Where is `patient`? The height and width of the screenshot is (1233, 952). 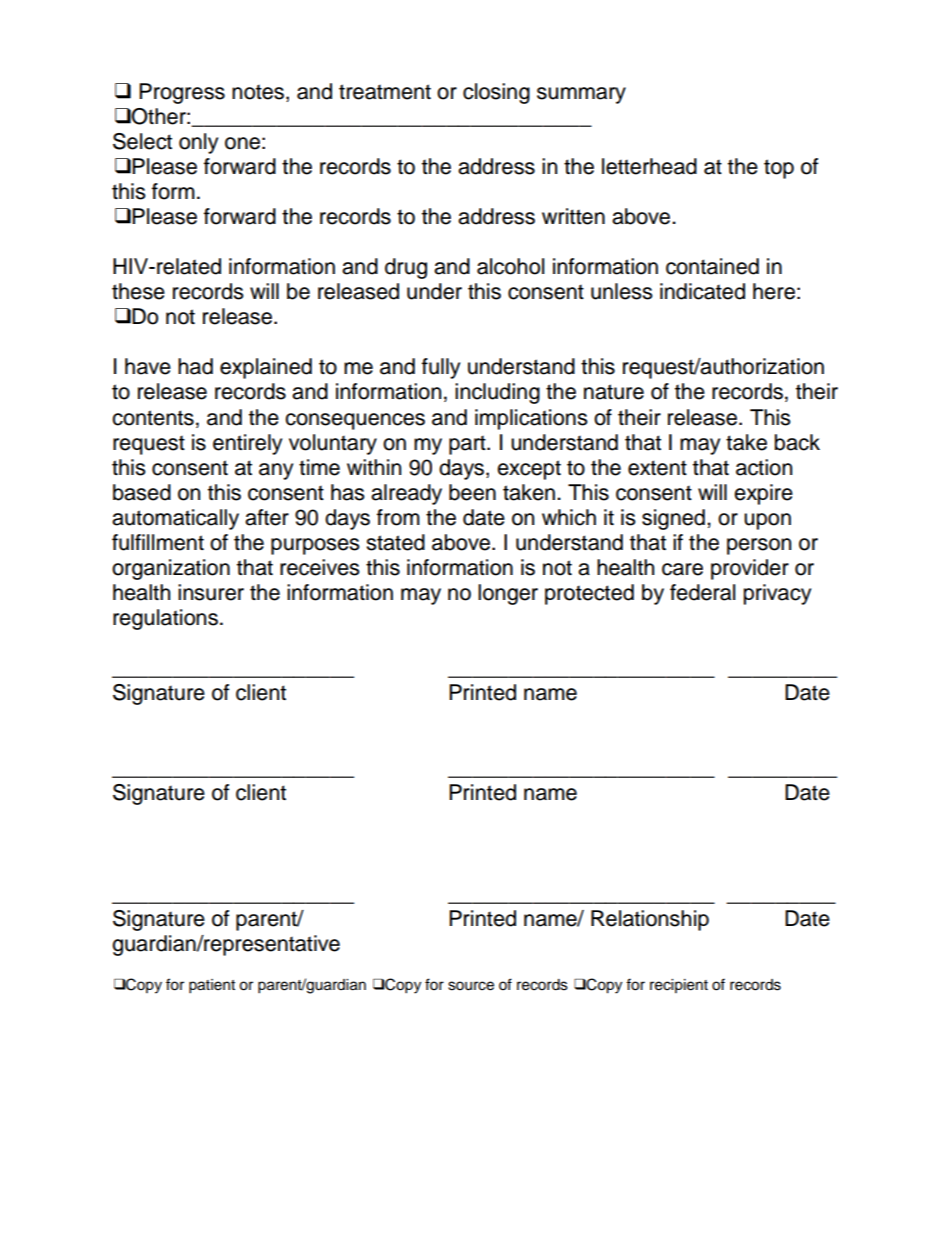 patient is located at coordinates (212, 986).
